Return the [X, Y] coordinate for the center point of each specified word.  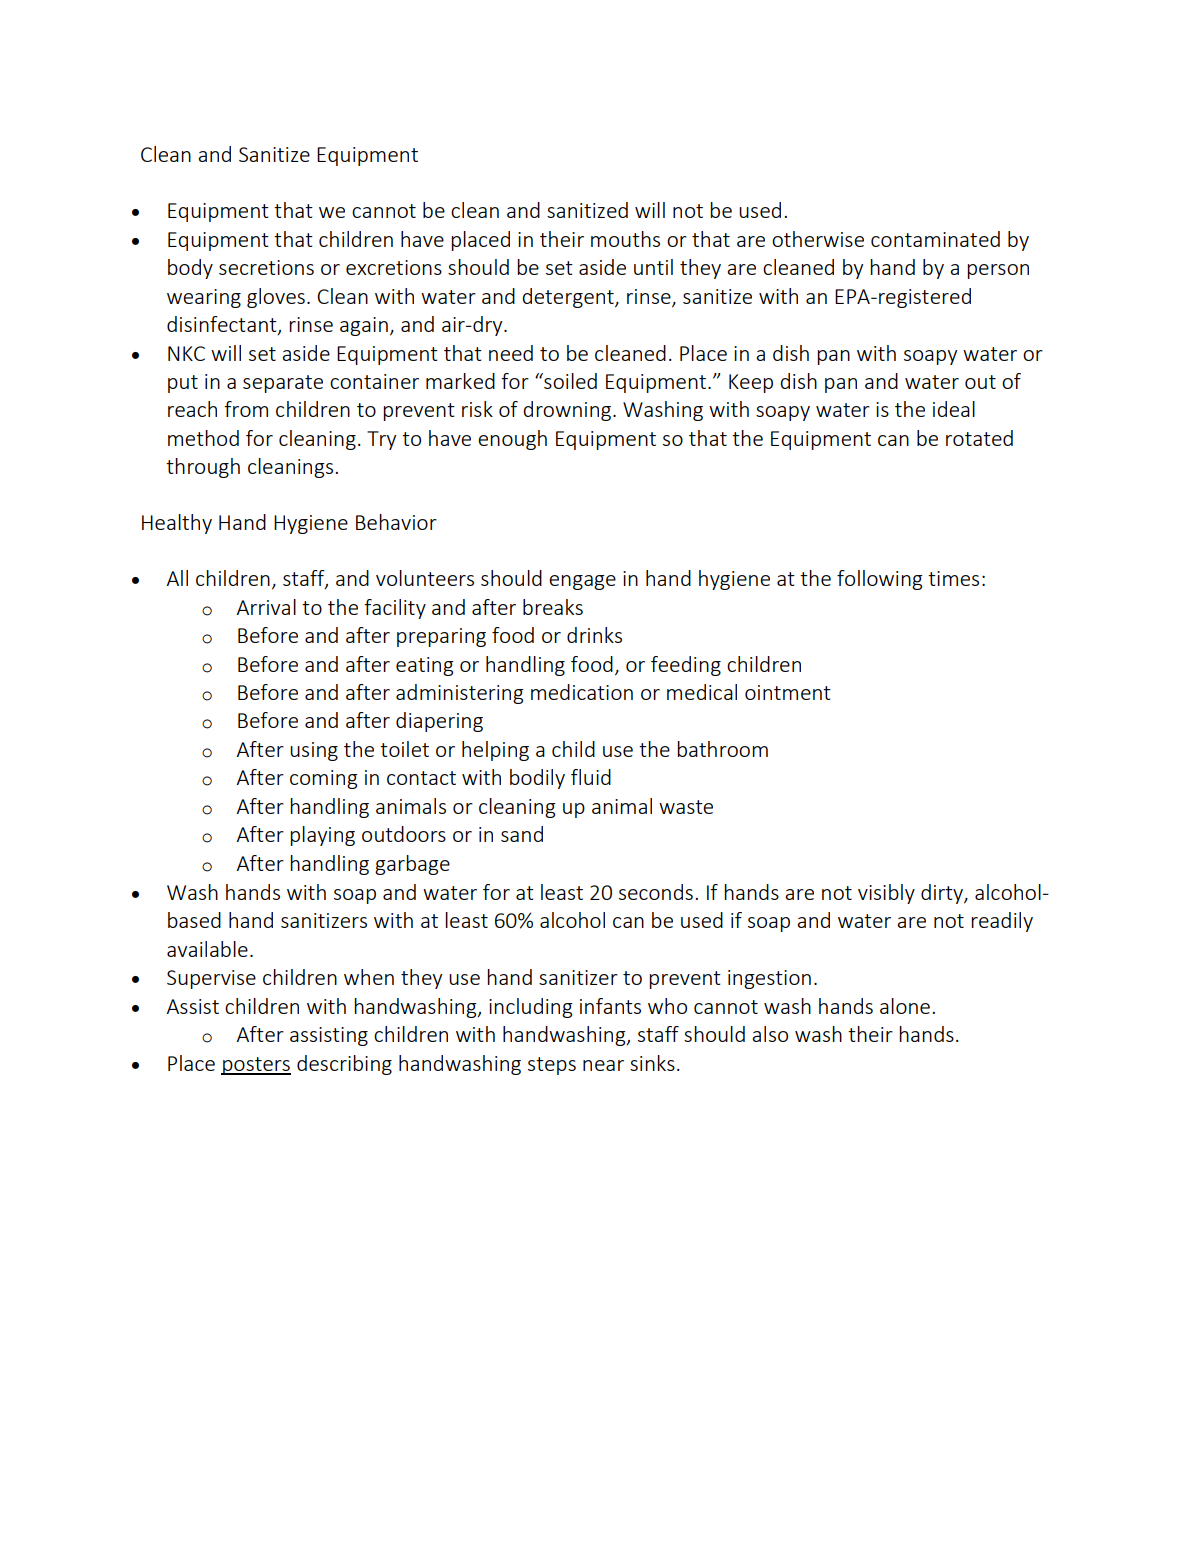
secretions [266, 267]
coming [324, 779]
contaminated [935, 239]
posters [256, 1066]
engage [582, 582]
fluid [591, 777]
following [880, 580]
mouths [625, 239]
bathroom [722, 749]
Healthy [177, 524]
